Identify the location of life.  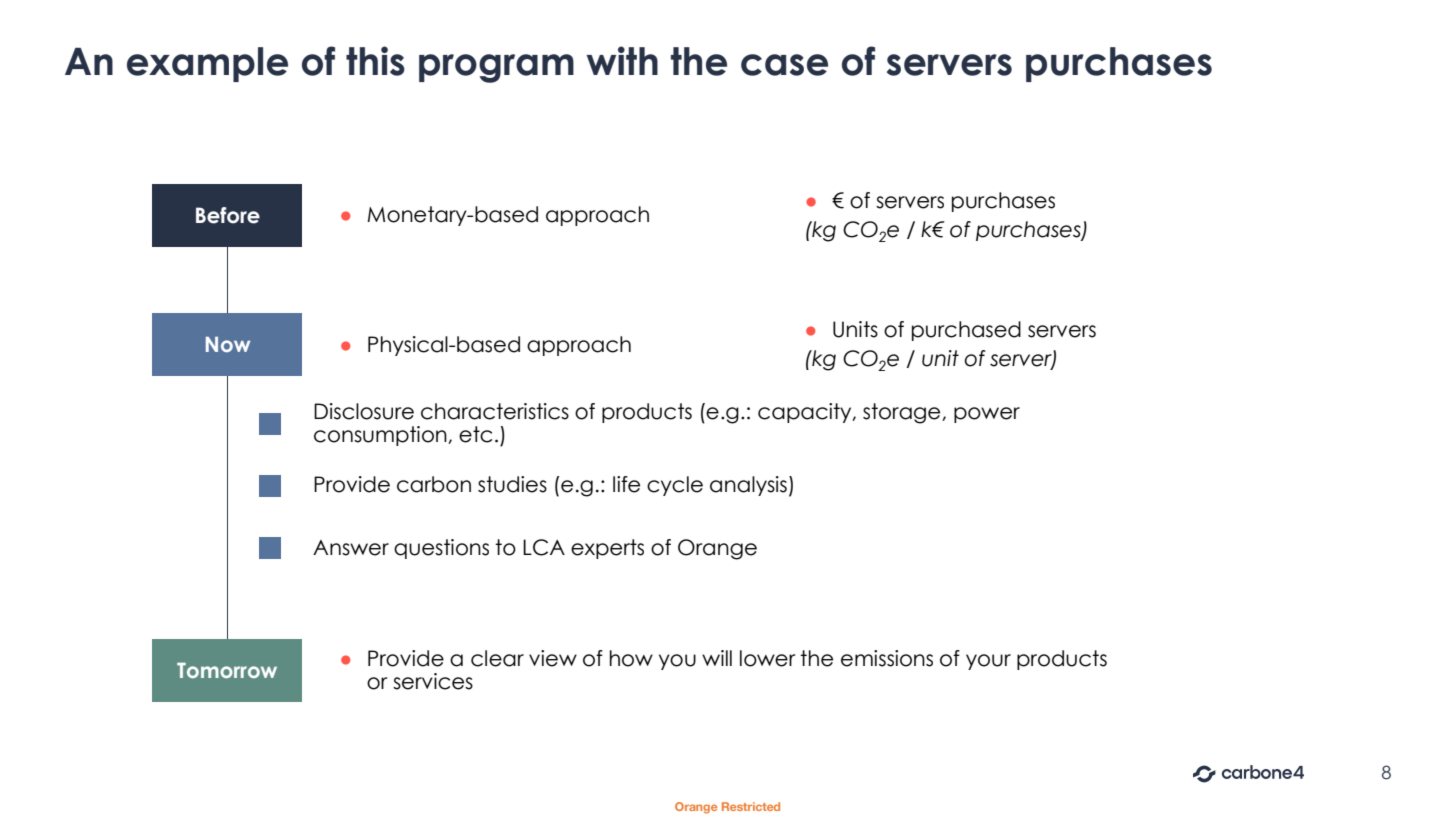
(626, 484).
